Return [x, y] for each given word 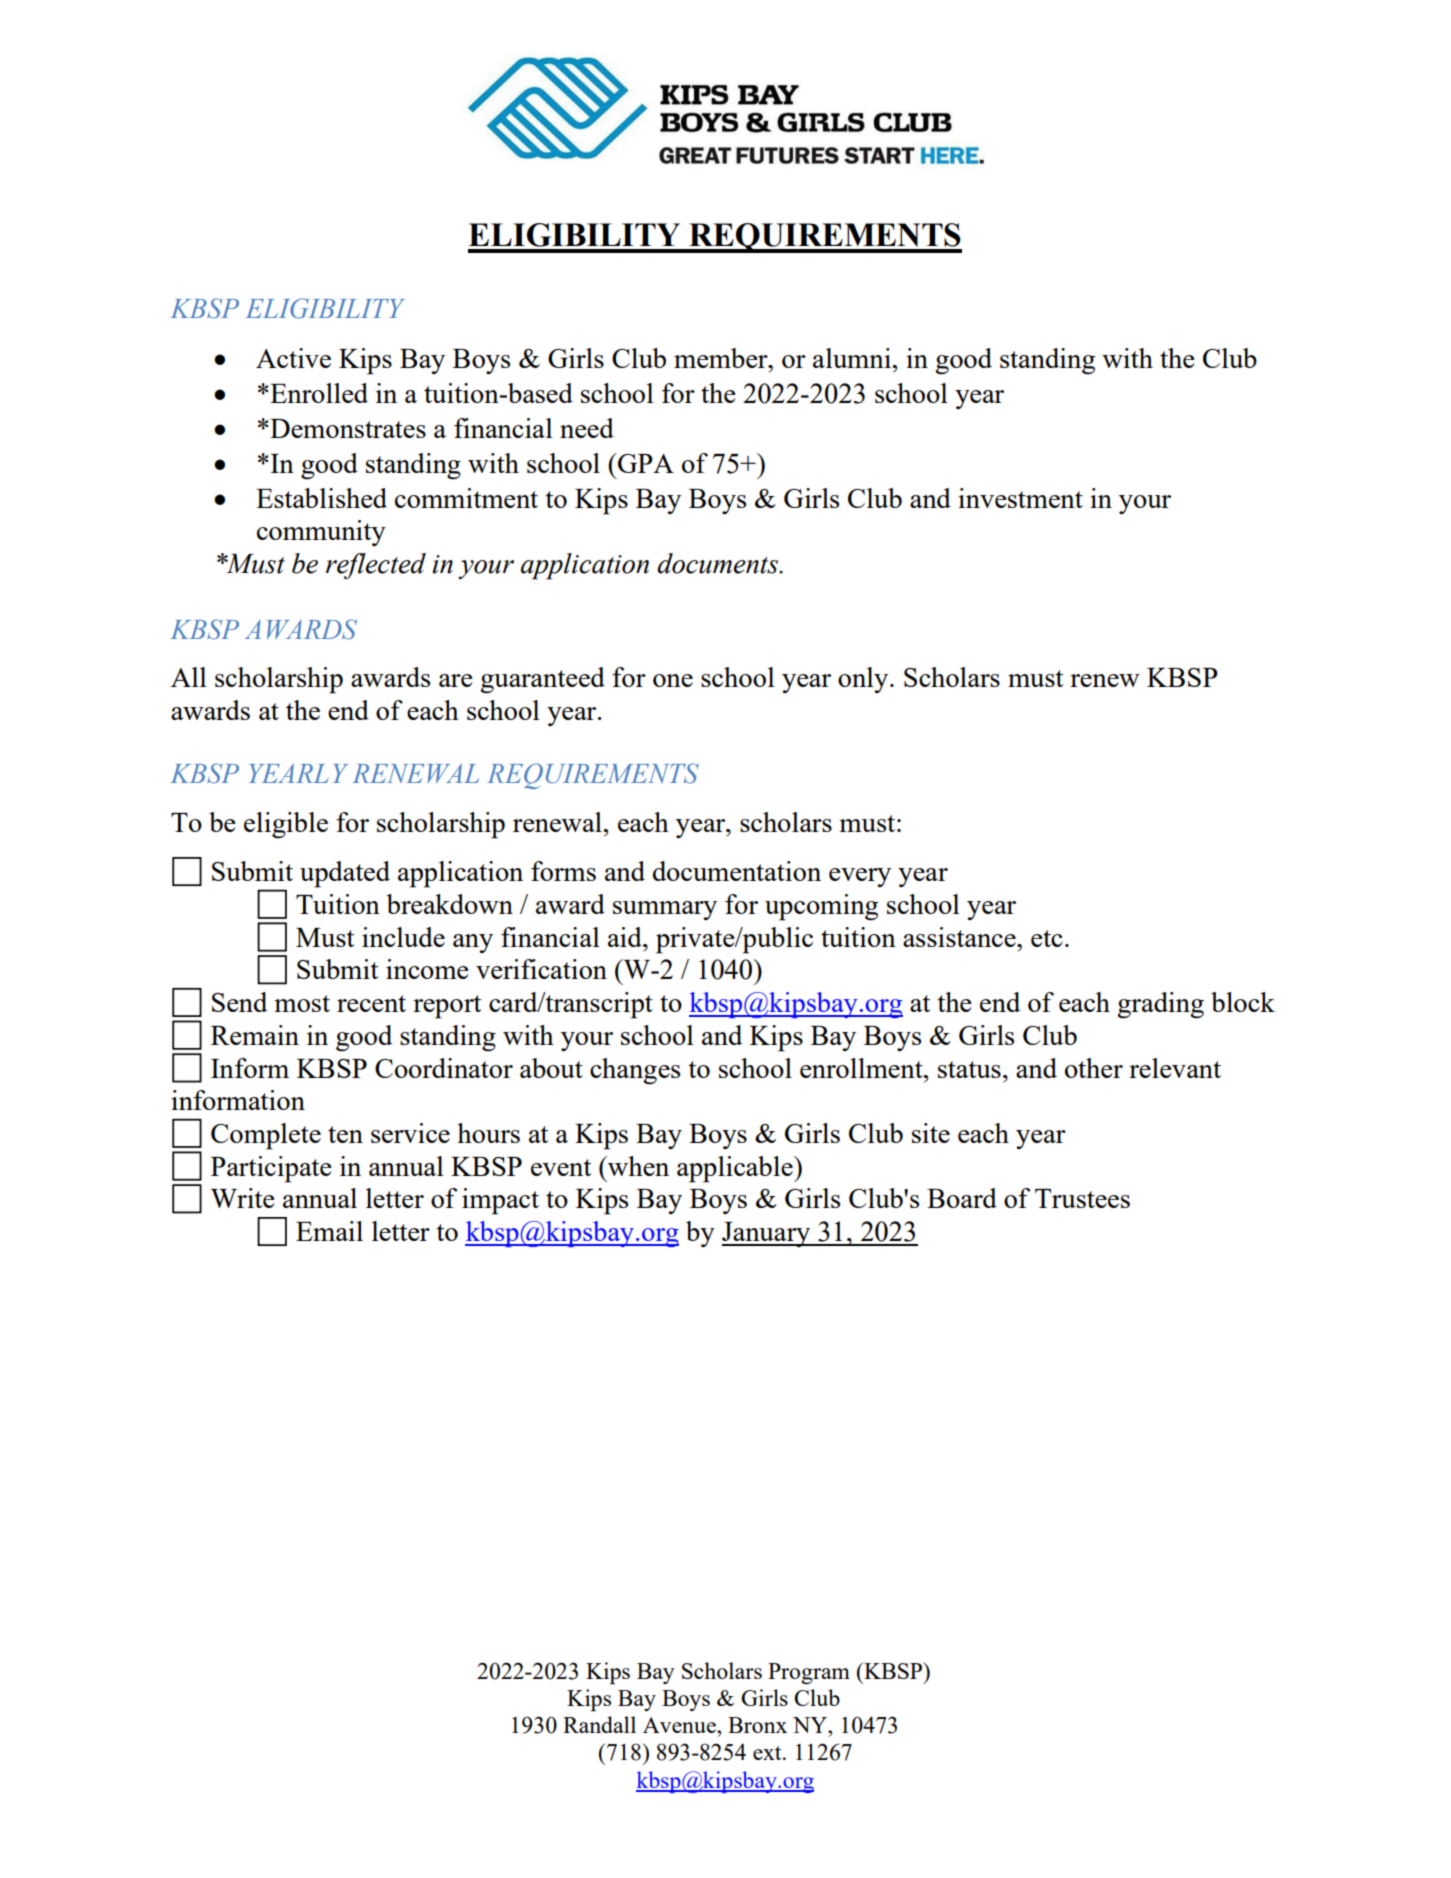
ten [345, 1134]
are [456, 680]
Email [329, 1231]
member [722, 358]
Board [962, 1198]
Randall [599, 1724]
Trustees [1082, 1198]
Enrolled [318, 393]
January [767, 1234]
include [403, 937]
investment [1020, 498]
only [864, 680]
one [673, 680]
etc [1047, 938]
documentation [737, 871]
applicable [736, 1169]
